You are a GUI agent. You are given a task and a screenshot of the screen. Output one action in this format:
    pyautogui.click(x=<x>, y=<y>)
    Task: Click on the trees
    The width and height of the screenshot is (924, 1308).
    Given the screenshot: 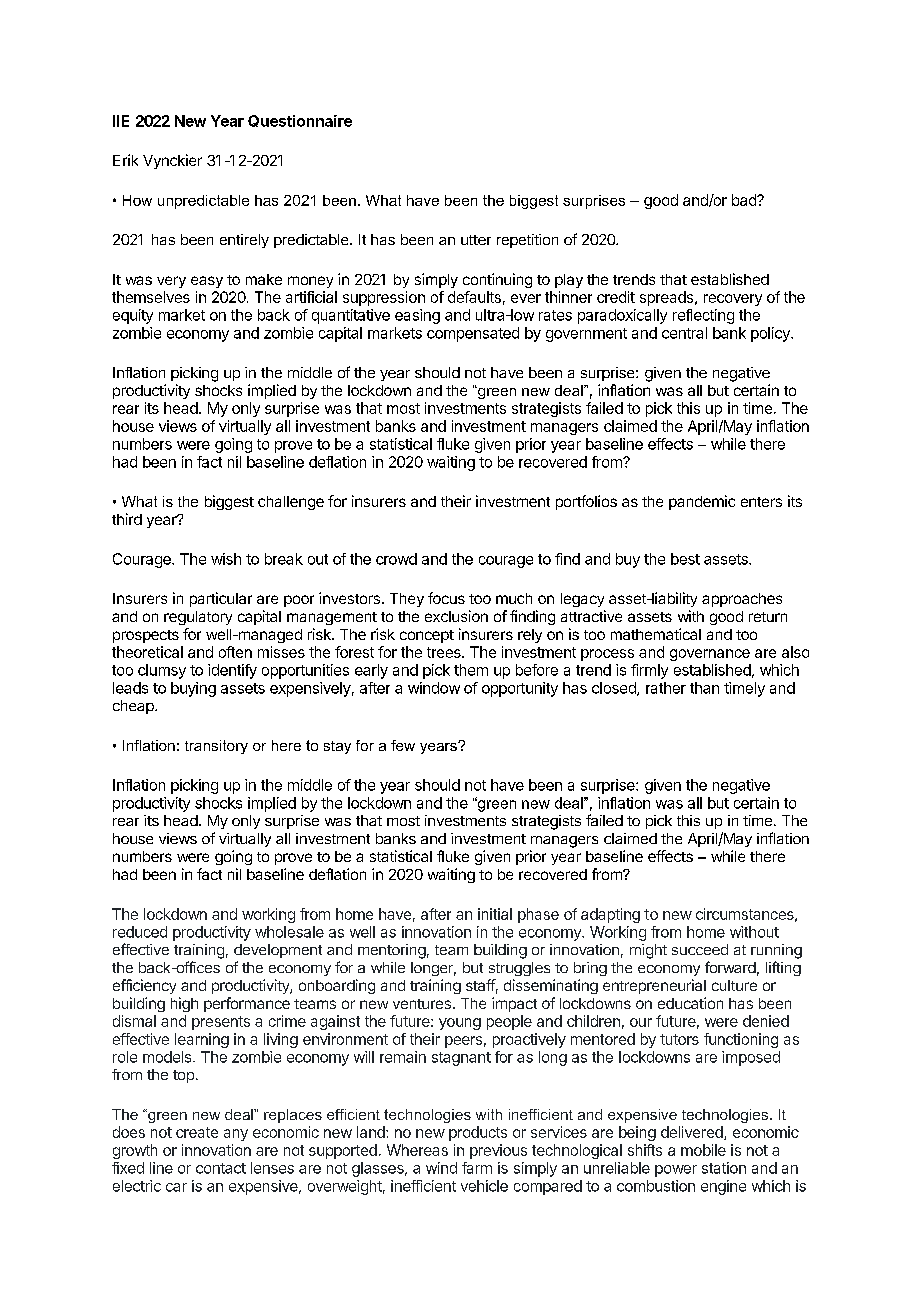 What is the action you would take?
    pyautogui.click(x=445, y=652)
